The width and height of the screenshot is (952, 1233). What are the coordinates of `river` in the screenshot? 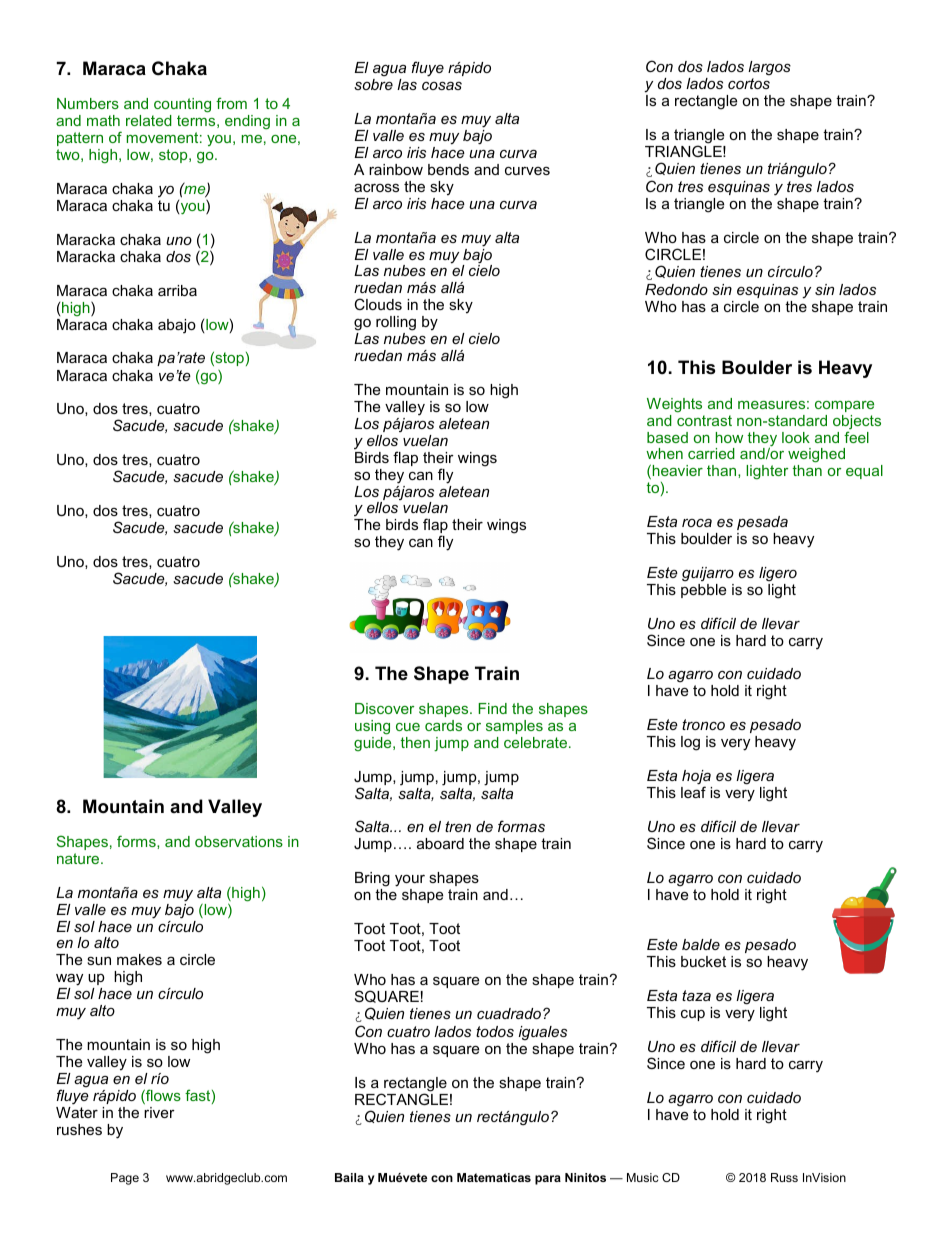 It's located at (159, 1111).
